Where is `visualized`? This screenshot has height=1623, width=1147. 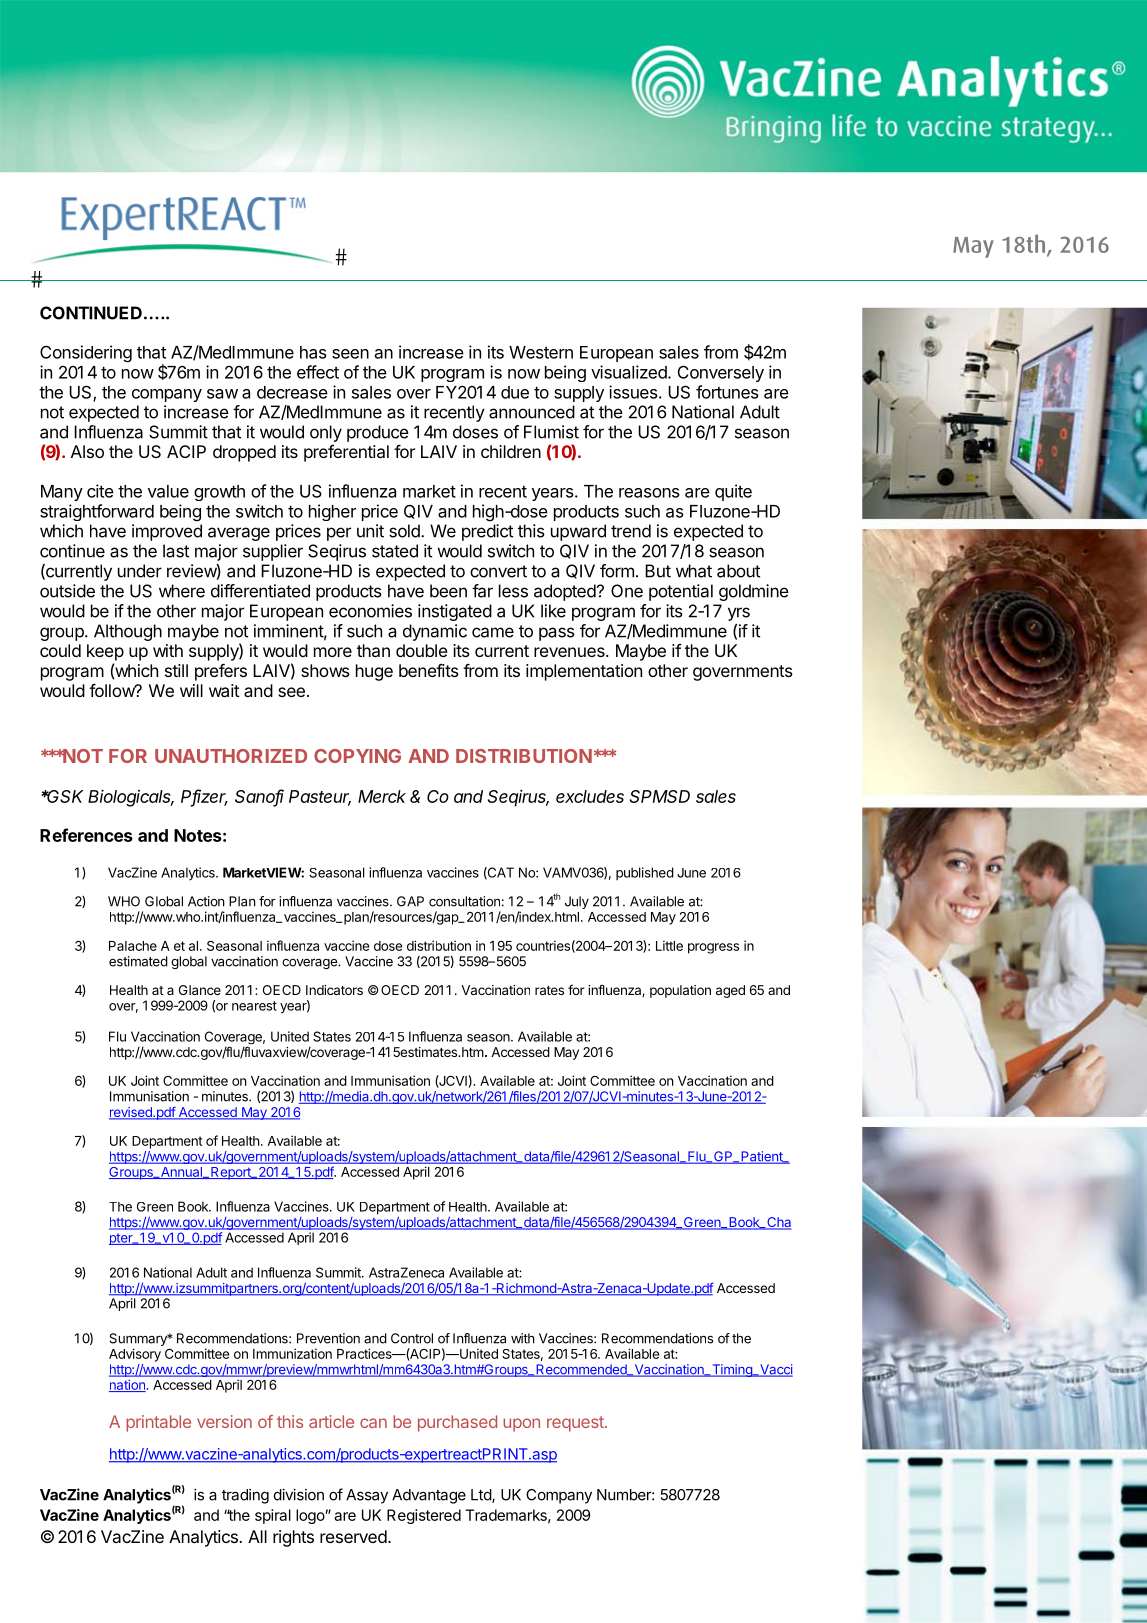
visualized is located at coordinates (630, 372).
